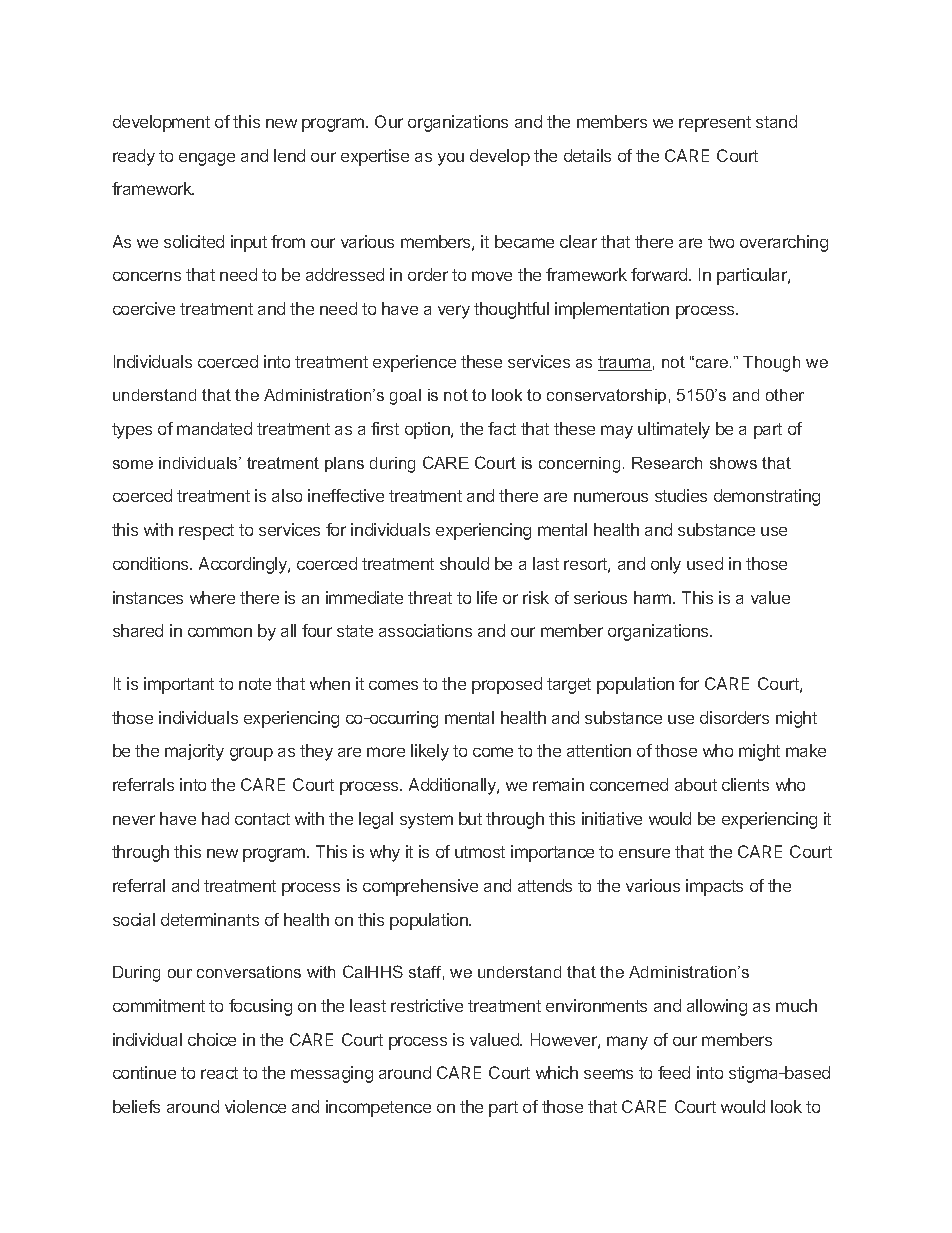  I want to click on feed, so click(674, 1072).
